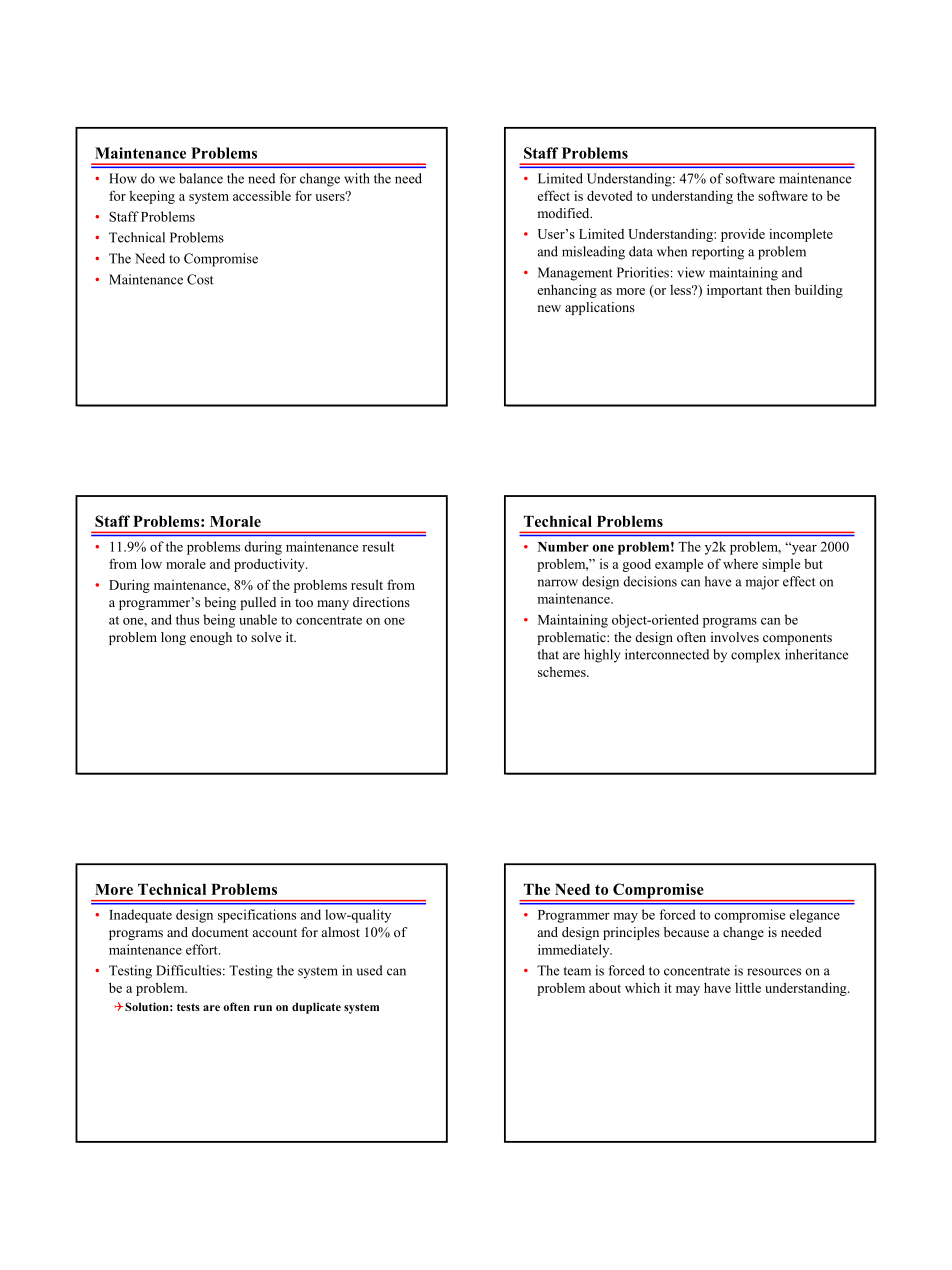  What do you see at coordinates (743, 235) in the screenshot?
I see `provide` at bounding box center [743, 235].
